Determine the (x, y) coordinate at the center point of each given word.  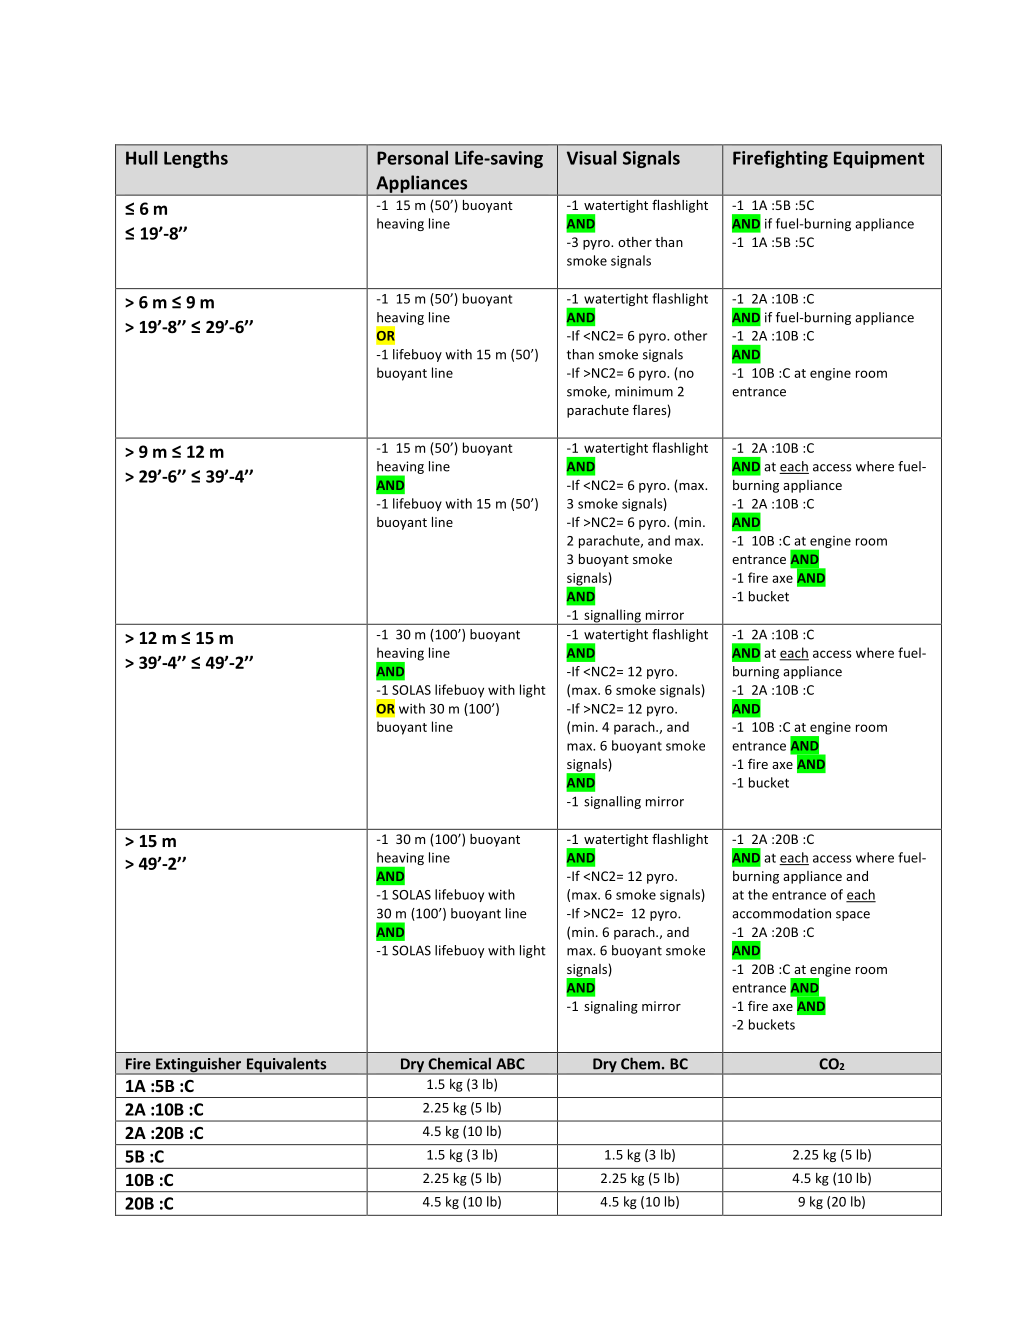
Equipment (879, 159)
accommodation (781, 913)
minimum (644, 391)
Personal (412, 157)
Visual (592, 157)
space (853, 916)
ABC (510, 1064)
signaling (611, 1007)
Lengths (196, 159)
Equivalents (286, 1066)
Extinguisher (199, 1066)
